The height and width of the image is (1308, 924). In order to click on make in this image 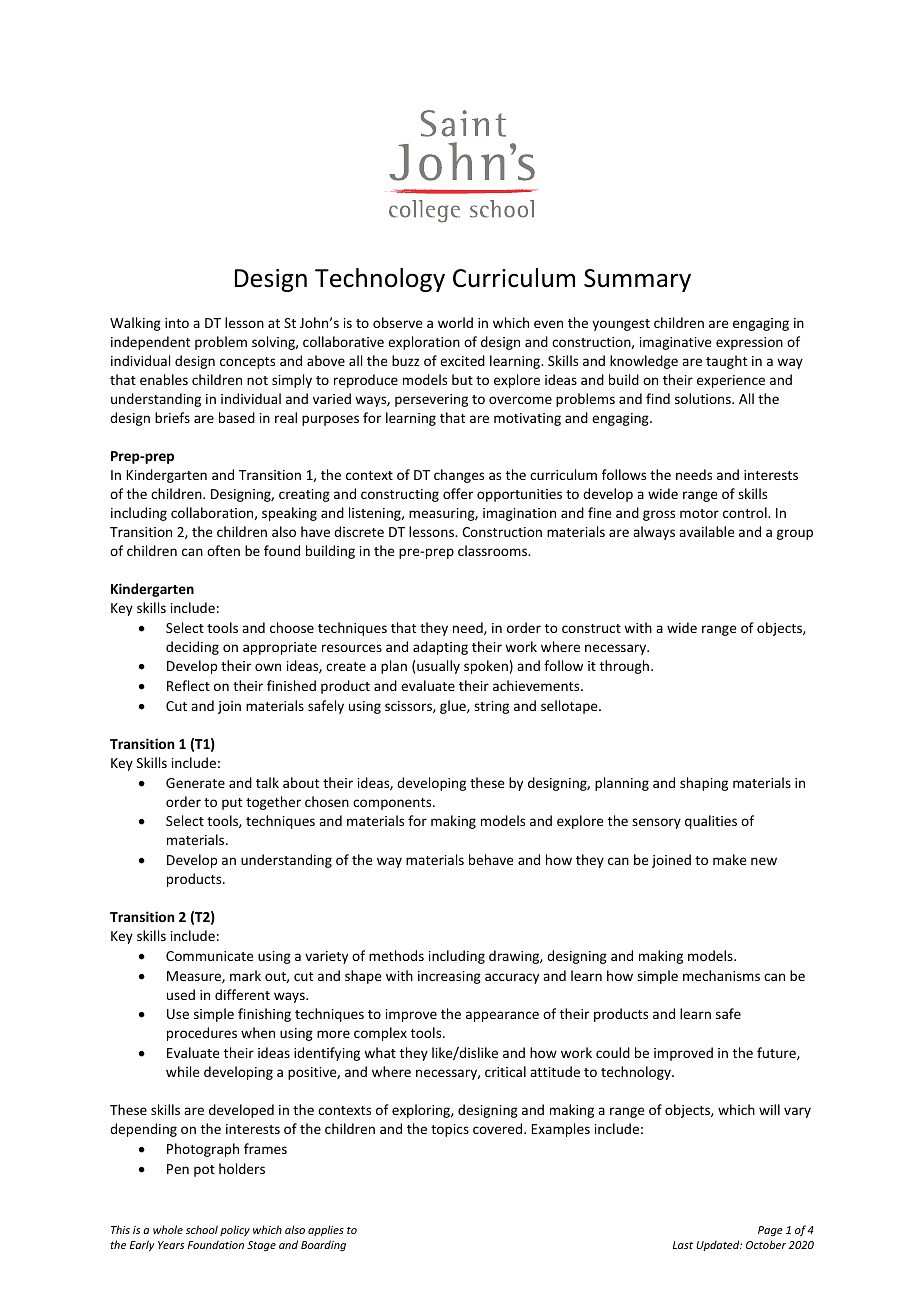, I will do `click(730, 859)`.
